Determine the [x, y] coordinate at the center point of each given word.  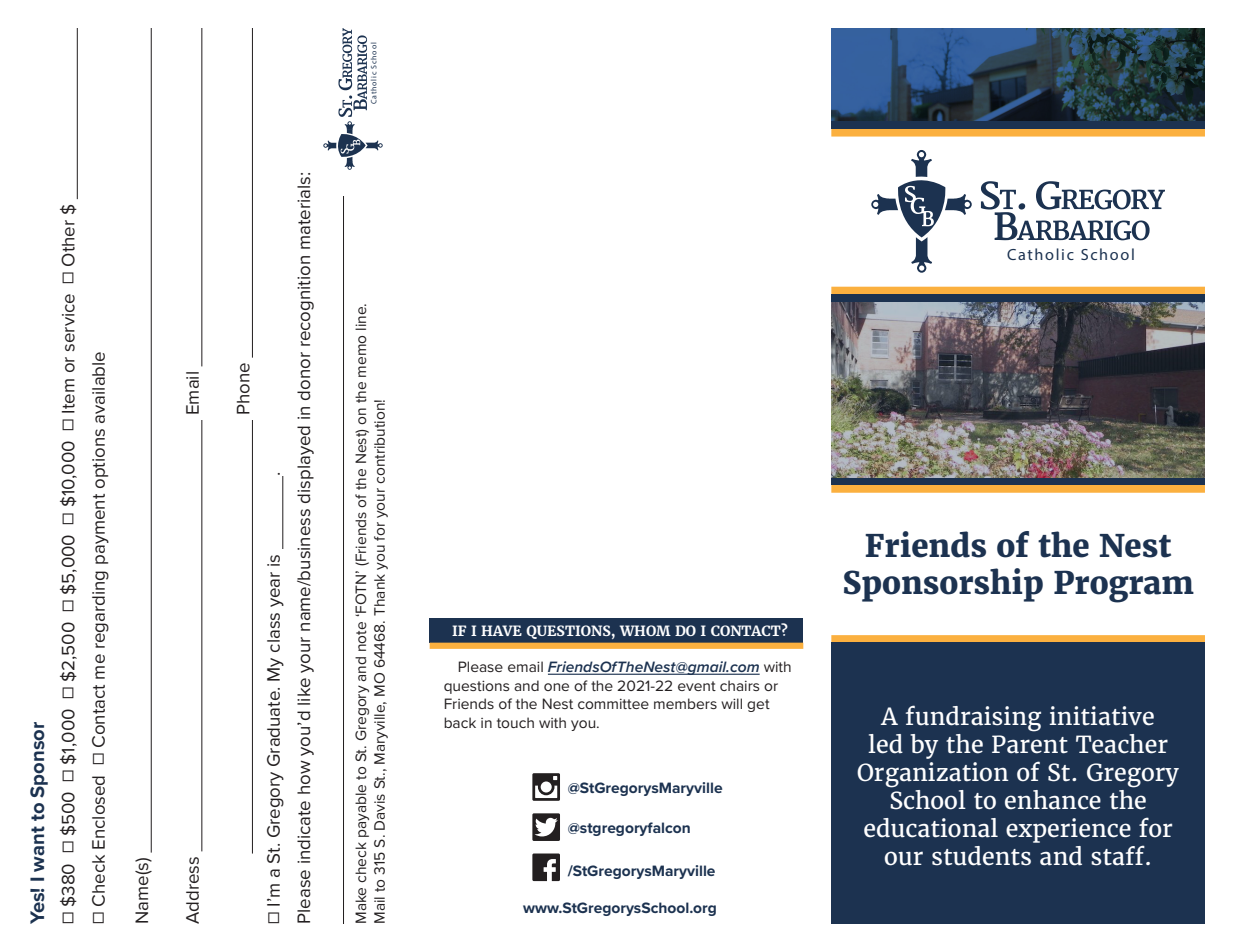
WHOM [645, 630]
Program [1124, 586]
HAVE [501, 630]
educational [931, 828]
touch [515, 722]
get [758, 705]
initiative [1101, 716]
